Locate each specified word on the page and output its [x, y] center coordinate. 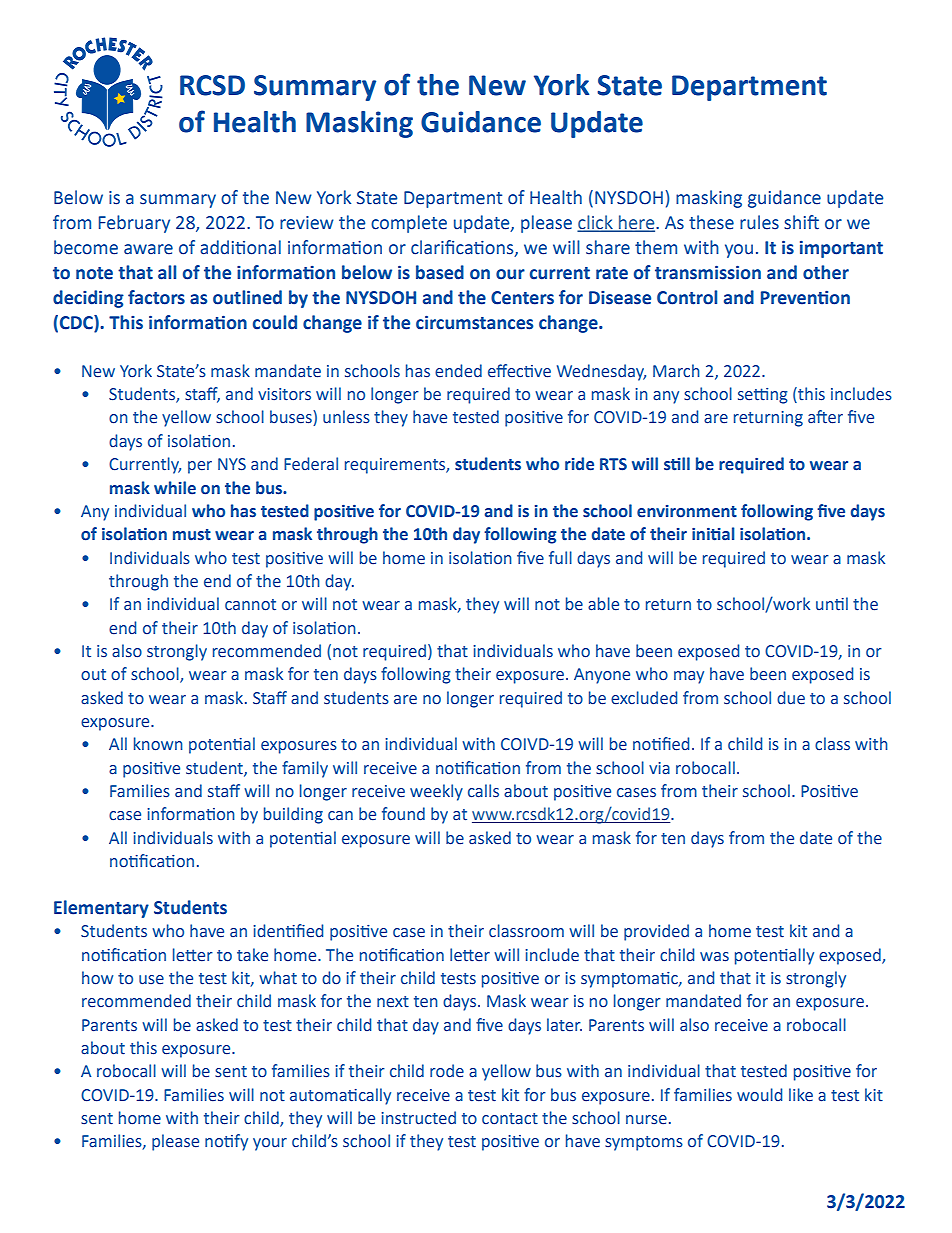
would [759, 1095]
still [677, 464]
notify [226, 1142]
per [200, 467]
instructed [418, 1118]
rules [759, 222]
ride [579, 464]
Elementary [101, 909]
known [158, 744]
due [791, 698]
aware [148, 249]
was [714, 957]
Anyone [602, 676]
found [403, 814]
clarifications [463, 248]
